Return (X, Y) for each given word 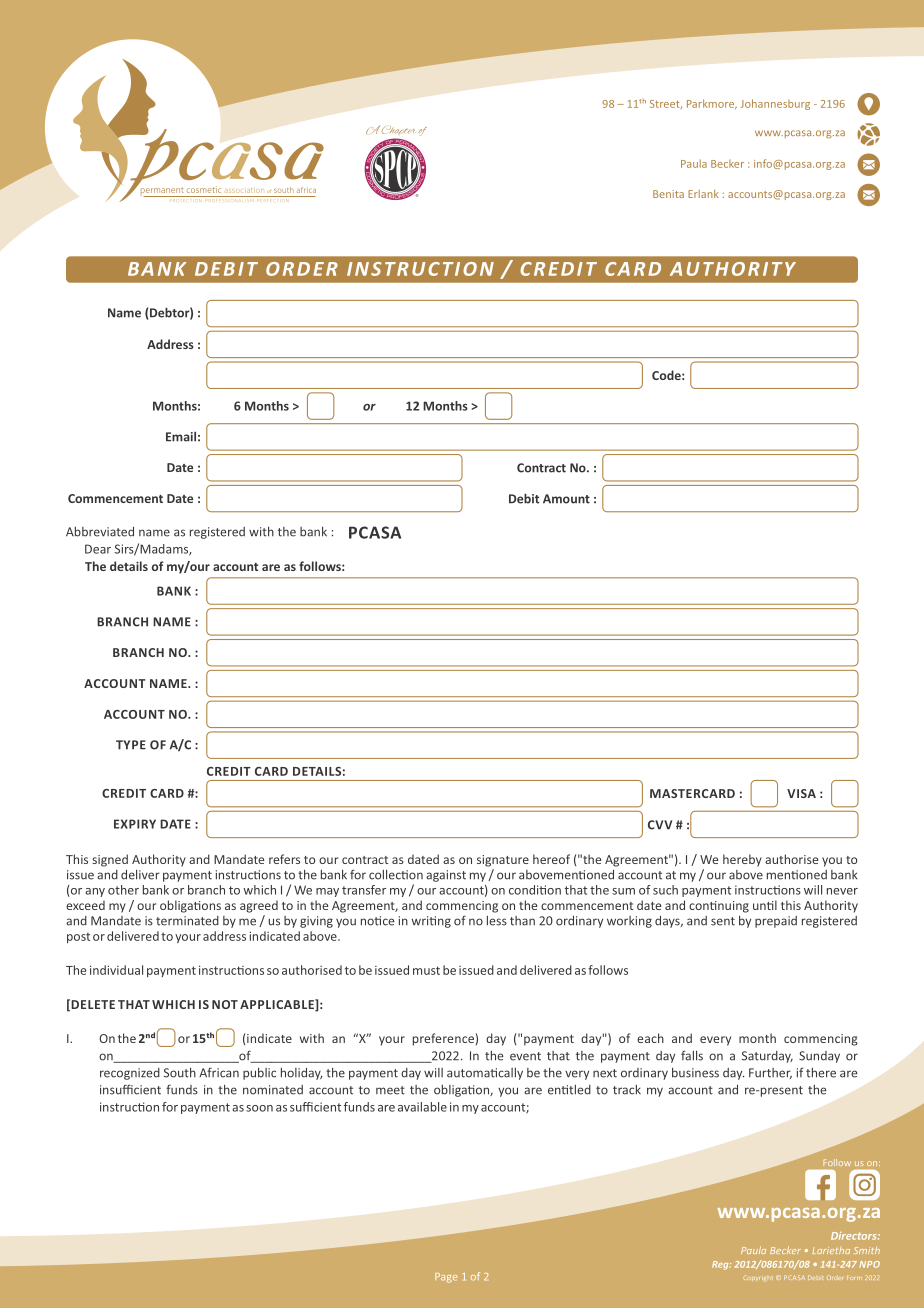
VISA (801, 793)
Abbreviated (100, 532)
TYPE (131, 745)
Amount (566, 499)
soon (259, 1108)
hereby (742, 860)
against (446, 876)
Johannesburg (775, 104)
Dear (98, 549)
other (123, 890)
